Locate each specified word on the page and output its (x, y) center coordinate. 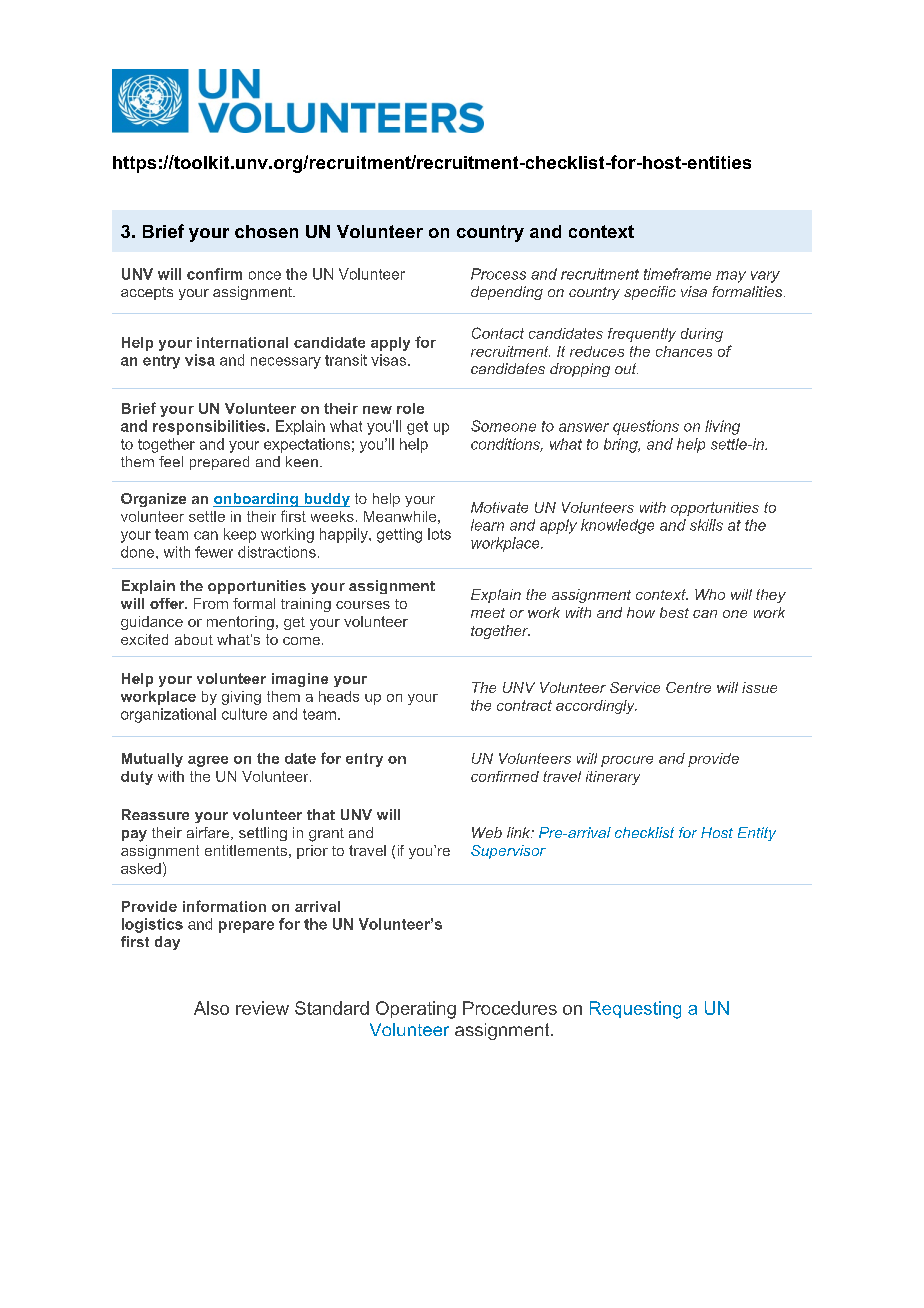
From (211, 603)
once (265, 275)
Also (211, 1008)
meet (488, 613)
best (674, 612)
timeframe (677, 274)
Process (498, 274)
